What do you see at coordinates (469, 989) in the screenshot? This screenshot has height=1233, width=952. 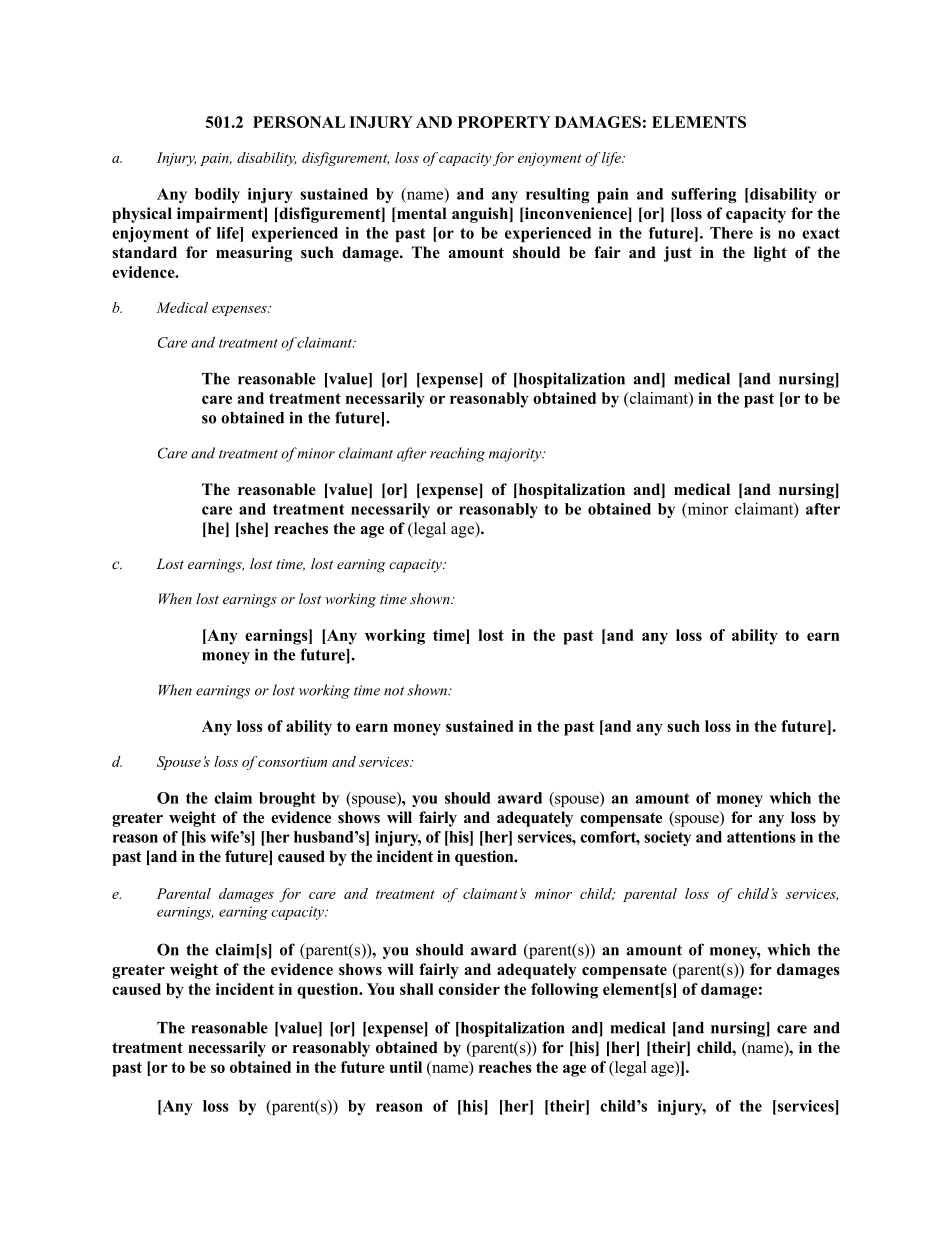 I see `consider` at bounding box center [469, 989].
